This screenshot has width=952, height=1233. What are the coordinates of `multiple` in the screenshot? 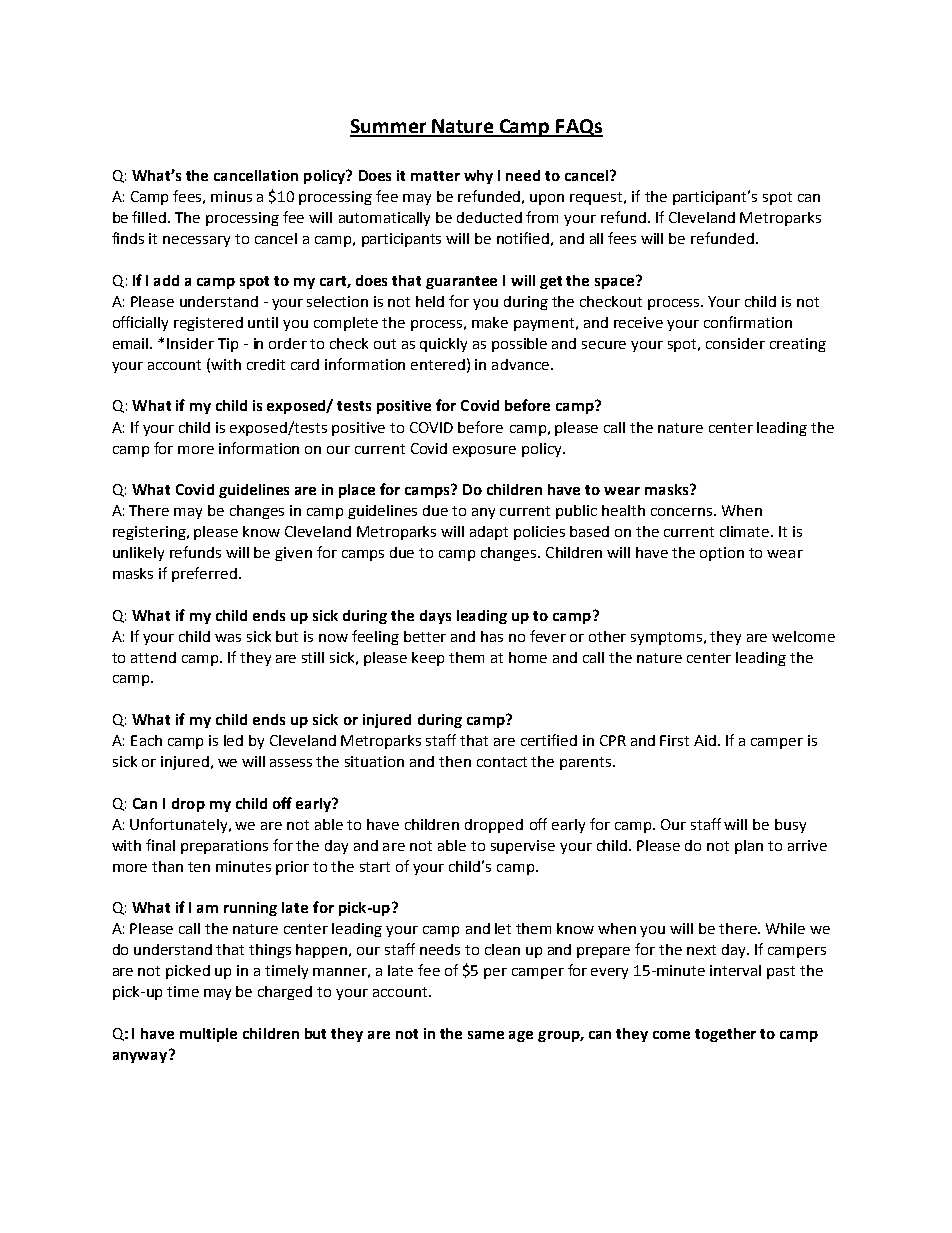 It's located at (208, 1035).
